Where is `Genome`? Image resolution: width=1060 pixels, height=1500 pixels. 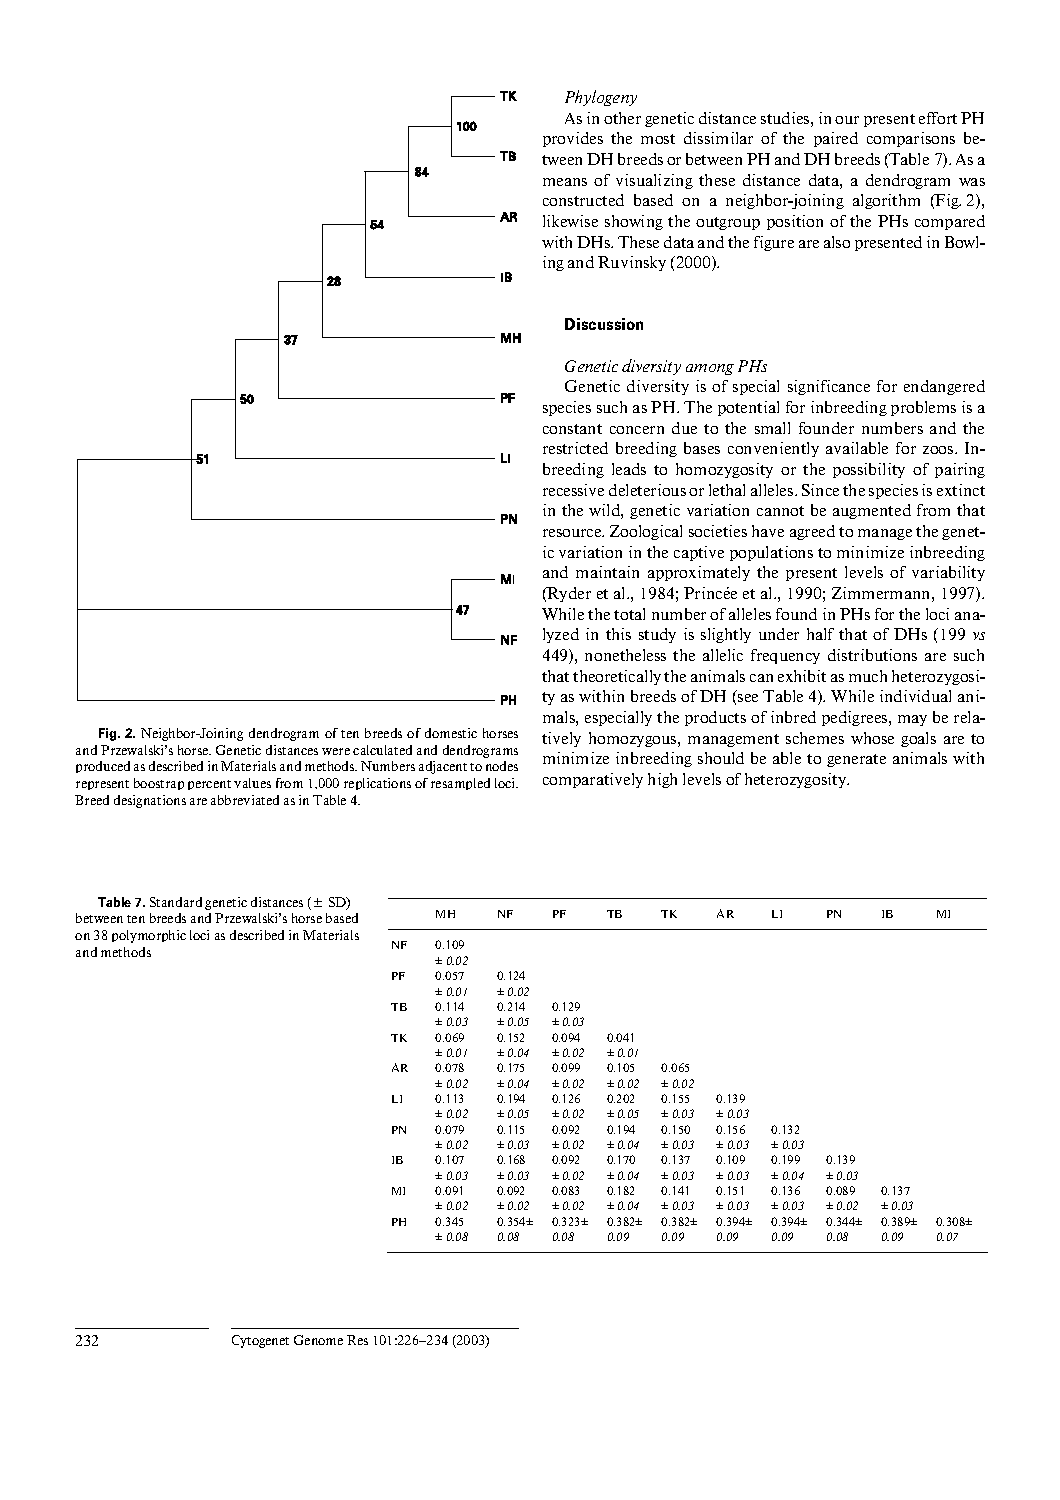
Genome is located at coordinates (318, 1340).
